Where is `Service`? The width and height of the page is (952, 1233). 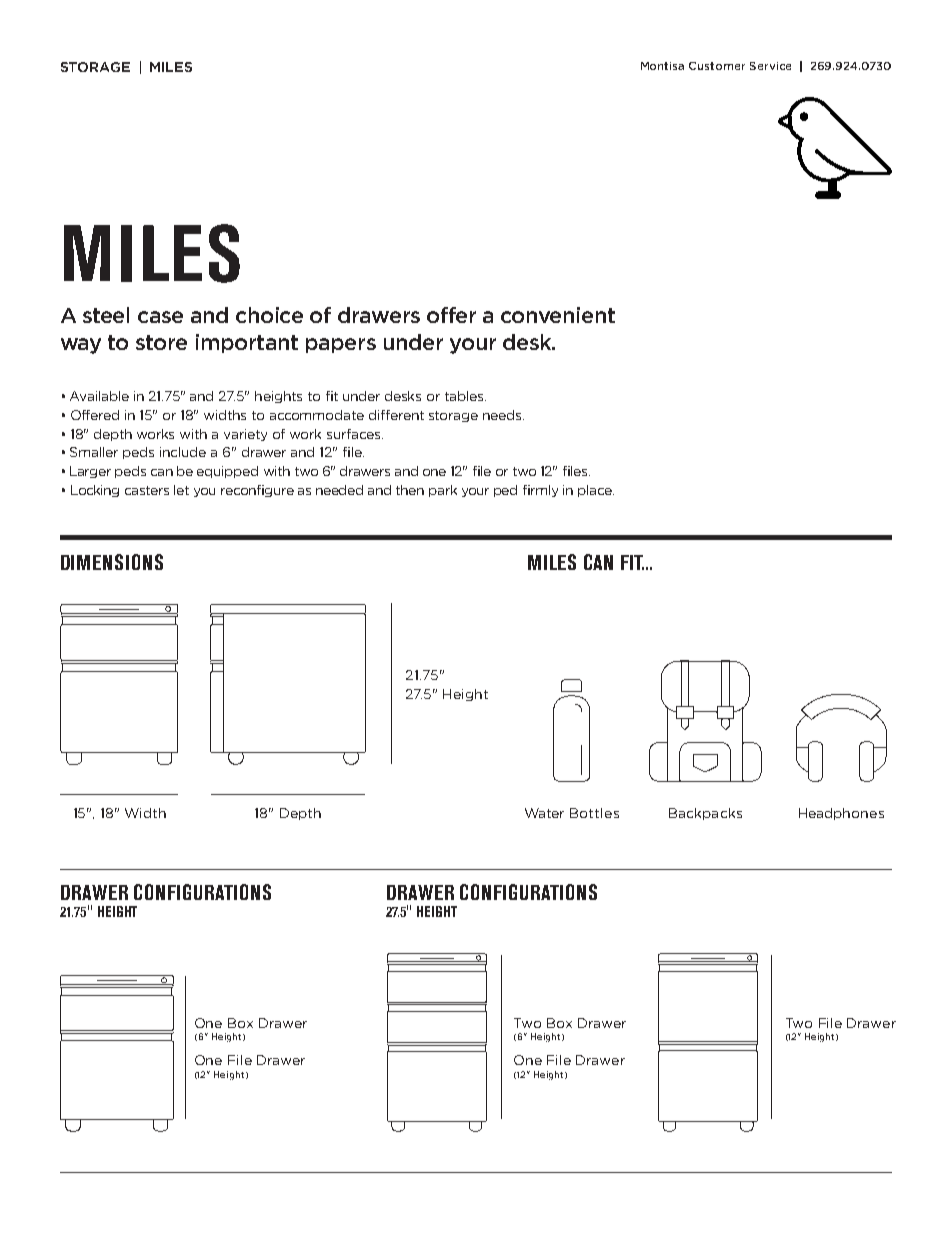
Service is located at coordinates (770, 66).
